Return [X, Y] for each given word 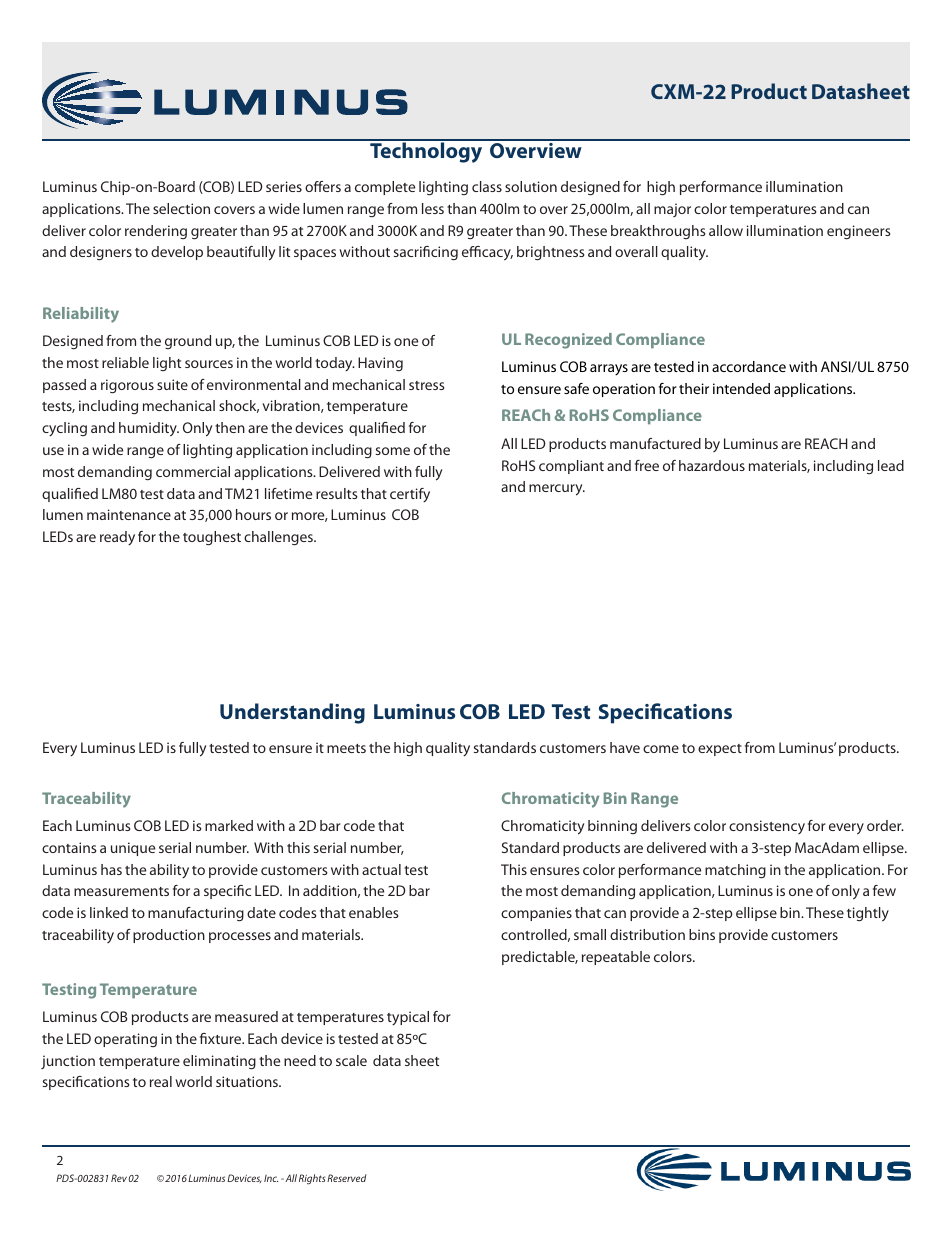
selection [181, 208]
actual [381, 869]
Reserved [347, 1178]
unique [133, 849]
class [487, 186]
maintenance [129, 514]
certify [410, 495]
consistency [767, 827]
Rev [119, 1178]
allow [726, 230]
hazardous [712, 465]
